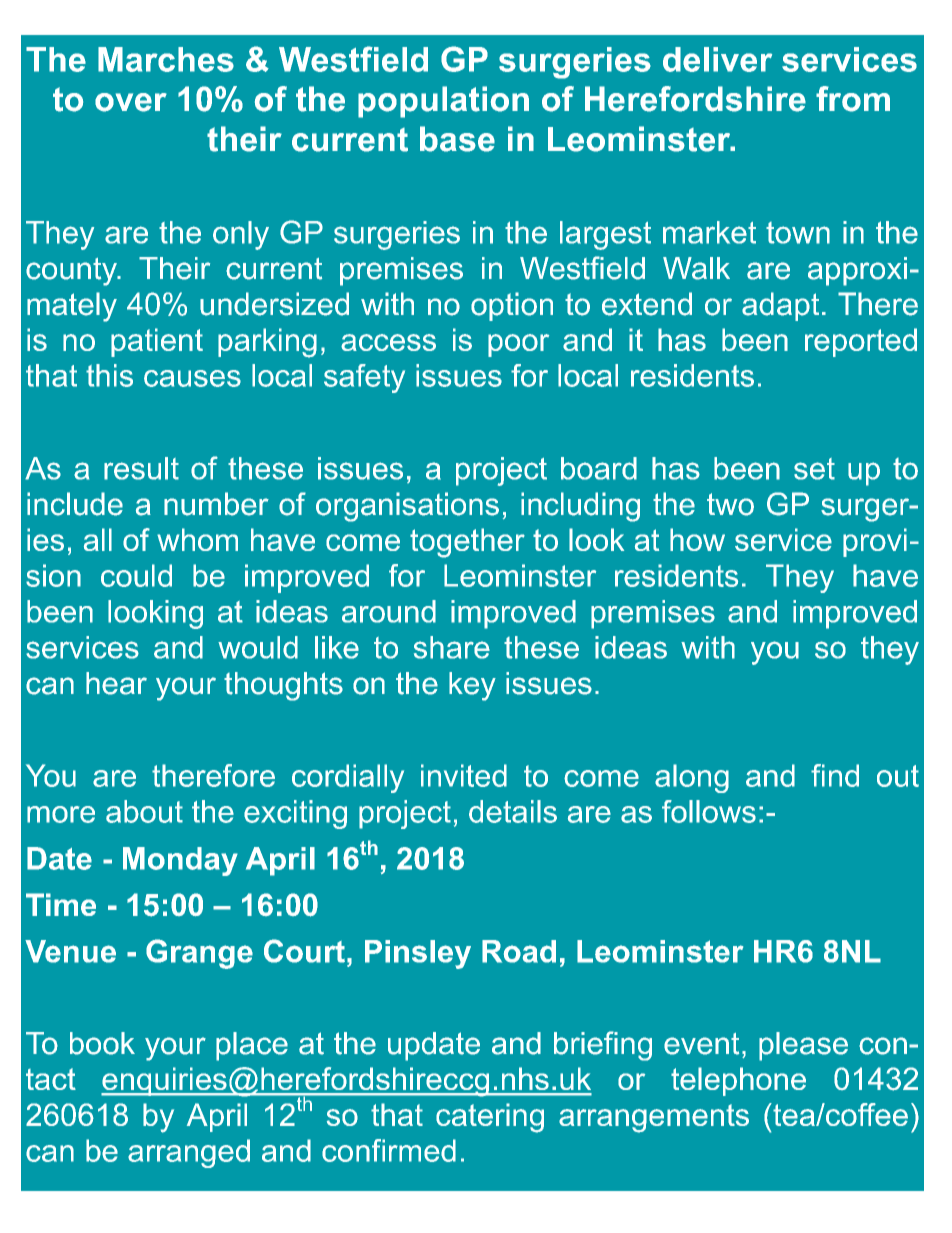 This screenshot has height=1233, width=952. I want to click on catering, so click(490, 1118).
